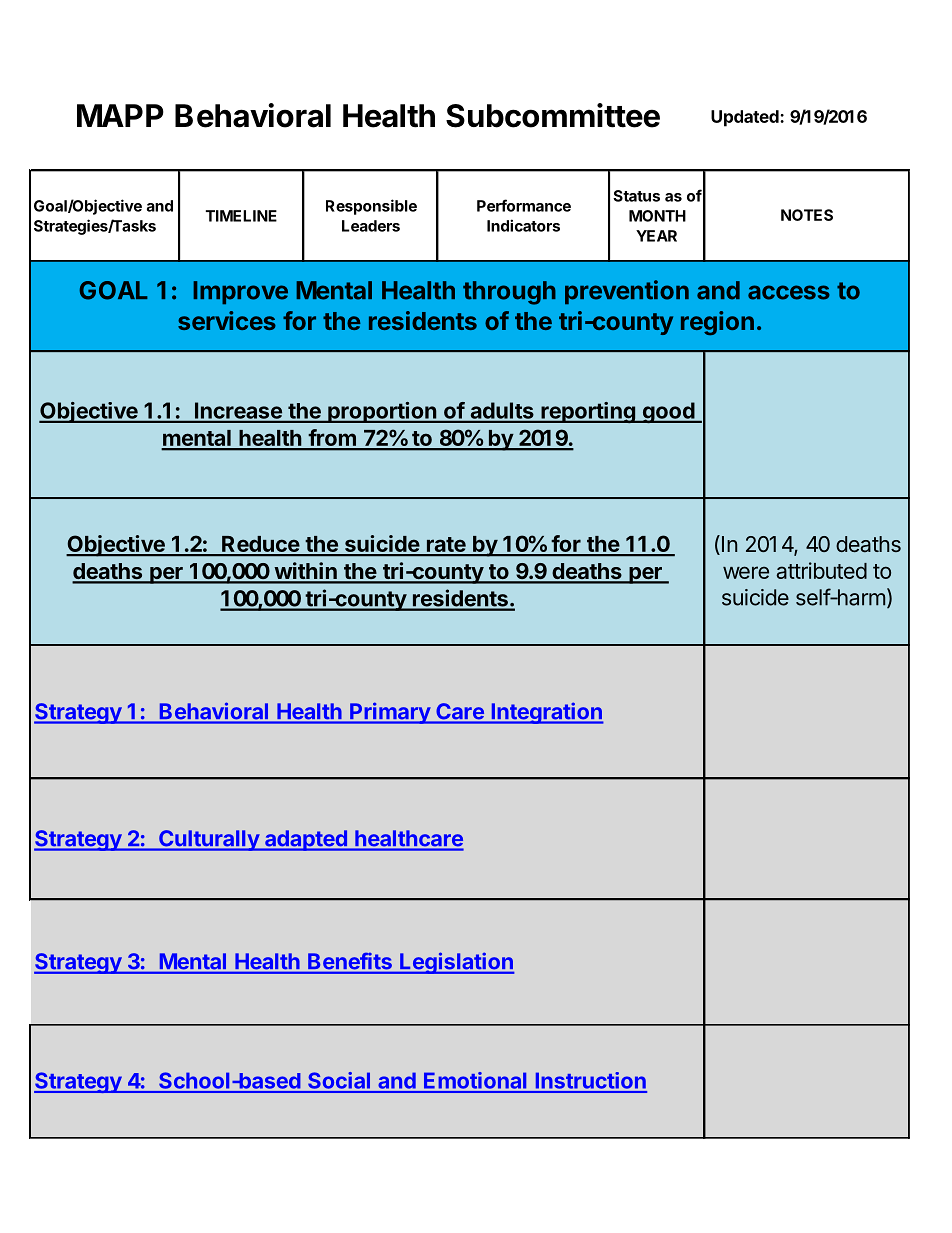  Describe the element at coordinates (120, 115) in the image. I see `MAPP` at that location.
